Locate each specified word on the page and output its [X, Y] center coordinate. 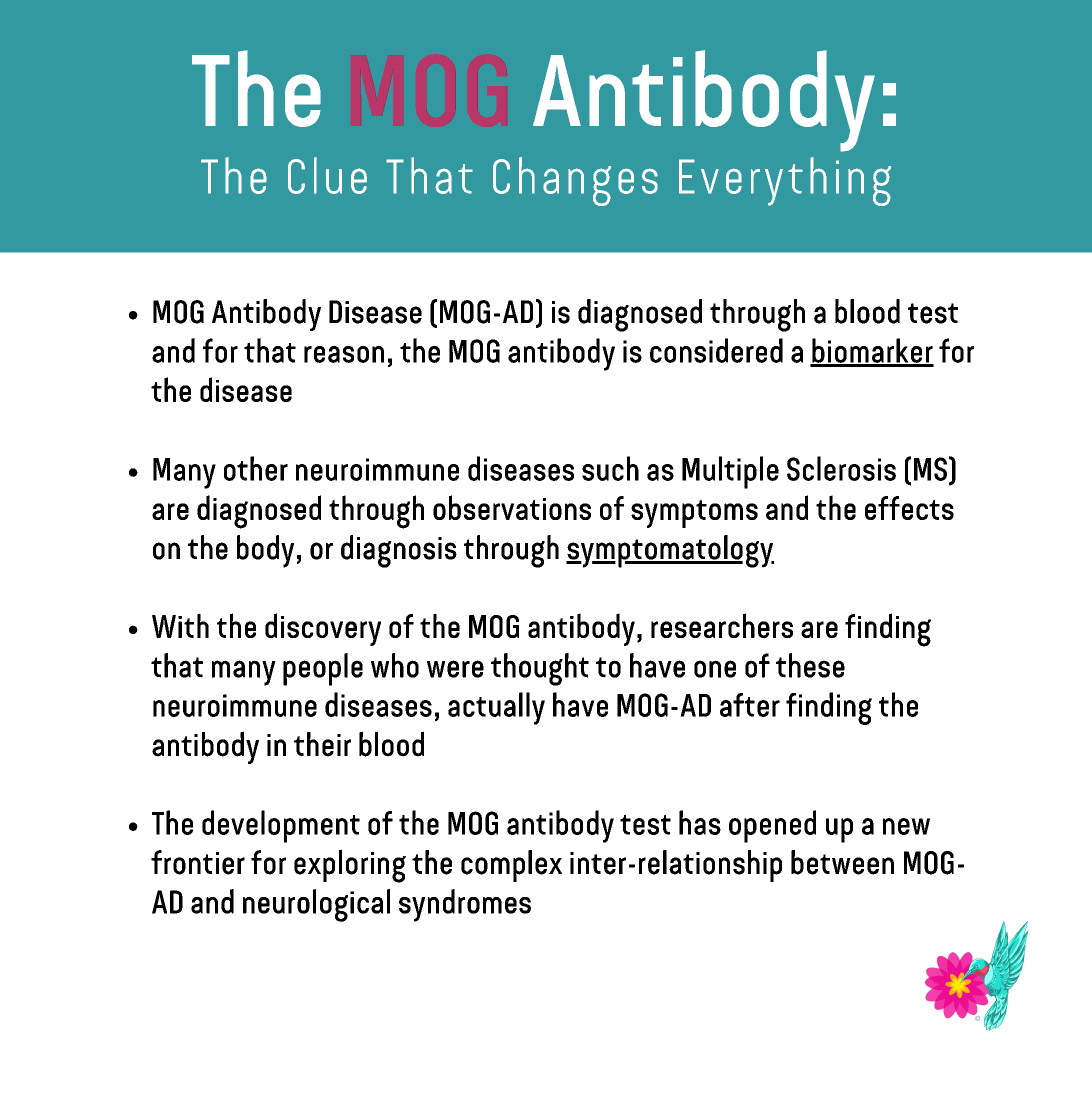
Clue [327, 175]
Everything [785, 181]
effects [909, 508]
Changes [575, 181]
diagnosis [399, 551]
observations [512, 507]
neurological [316, 905]
